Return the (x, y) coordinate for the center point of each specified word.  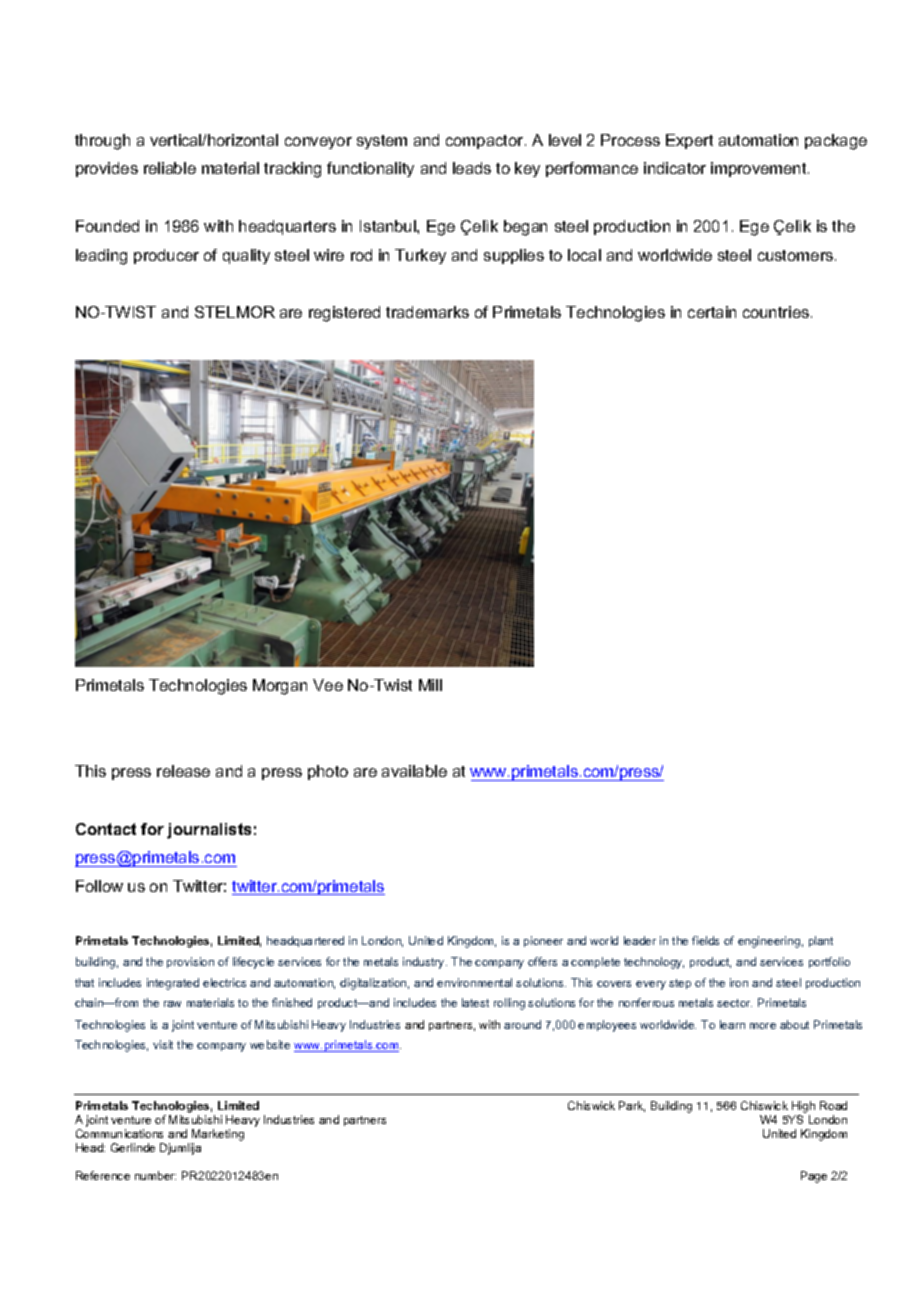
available (414, 771)
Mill (430, 685)
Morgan (280, 687)
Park (632, 1106)
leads (472, 168)
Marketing (217, 1136)
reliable (170, 168)
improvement (760, 169)
